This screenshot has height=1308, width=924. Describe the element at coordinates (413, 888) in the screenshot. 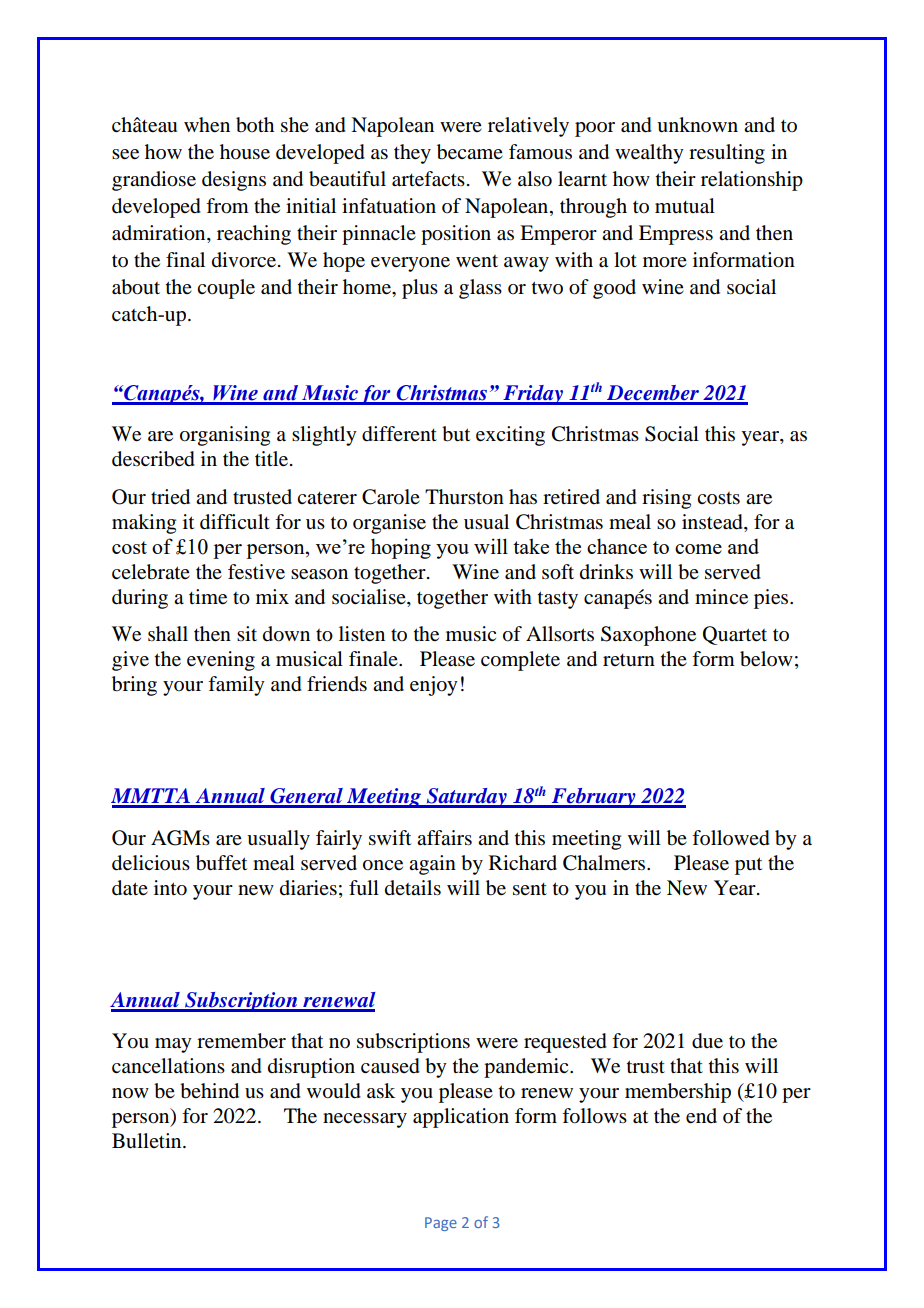

I see `details` at that location.
